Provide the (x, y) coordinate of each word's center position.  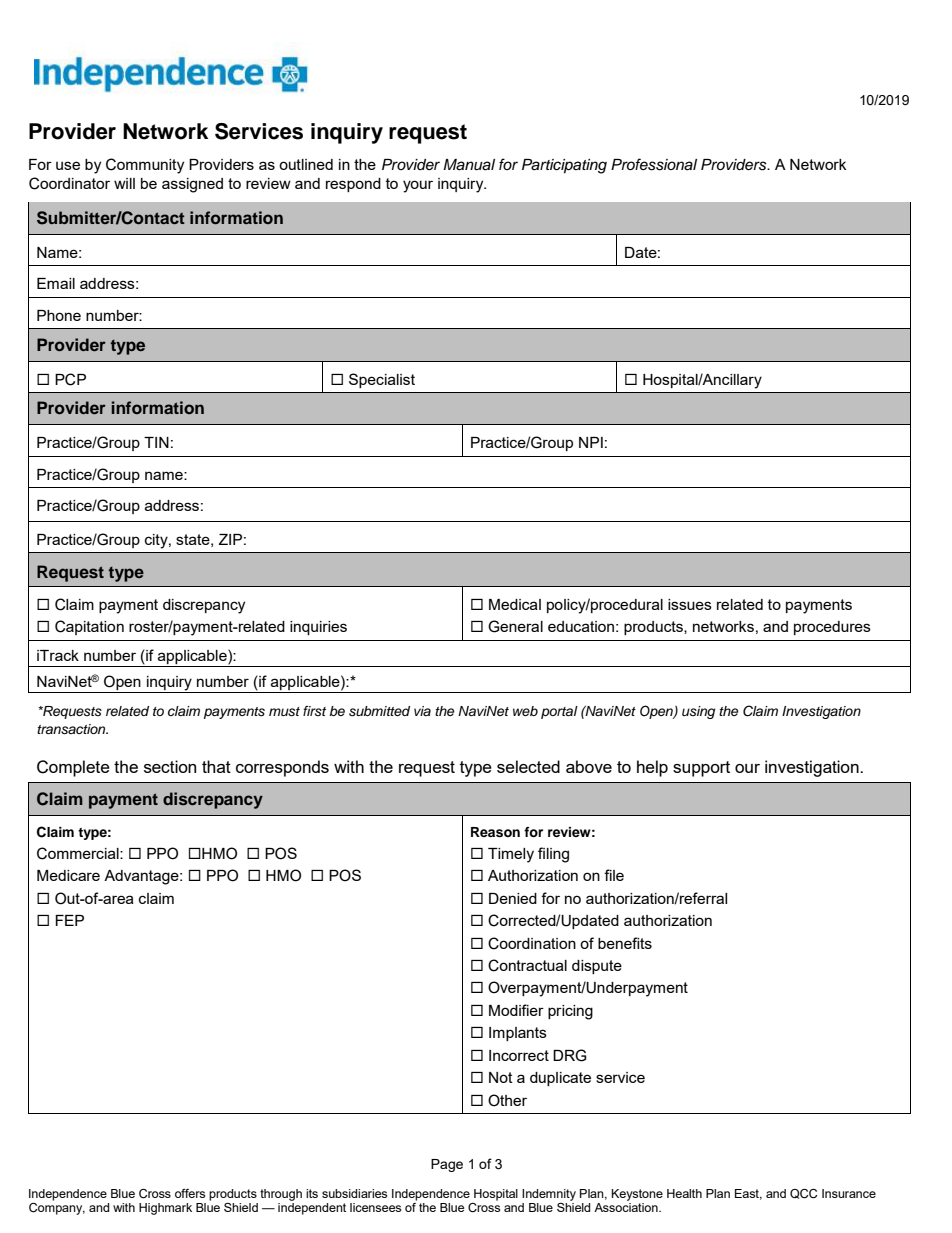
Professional (654, 164)
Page (447, 1165)
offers (190, 1193)
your (418, 186)
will (124, 183)
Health (684, 1193)
